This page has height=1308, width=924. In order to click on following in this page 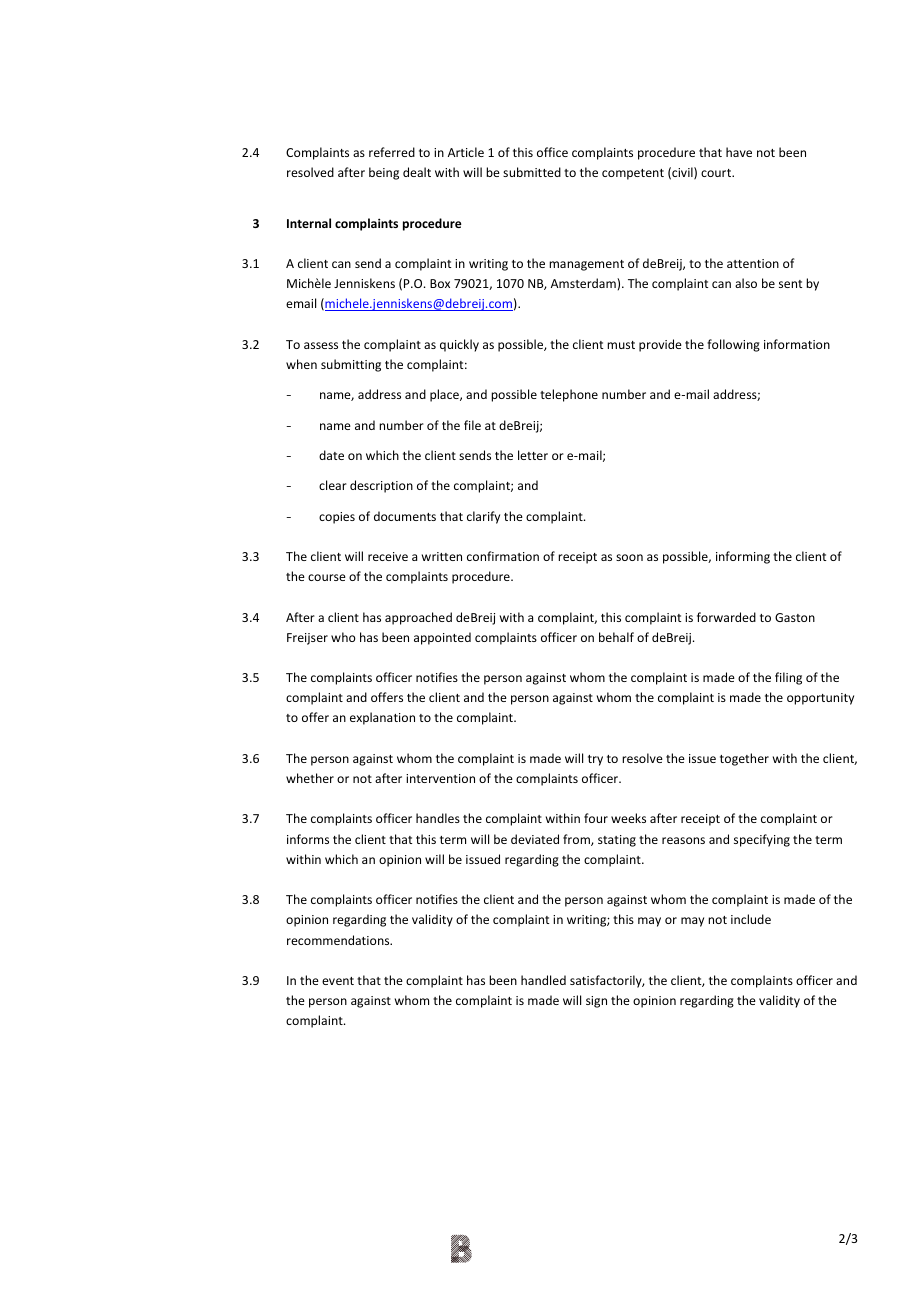, I will do `click(733, 345)`.
